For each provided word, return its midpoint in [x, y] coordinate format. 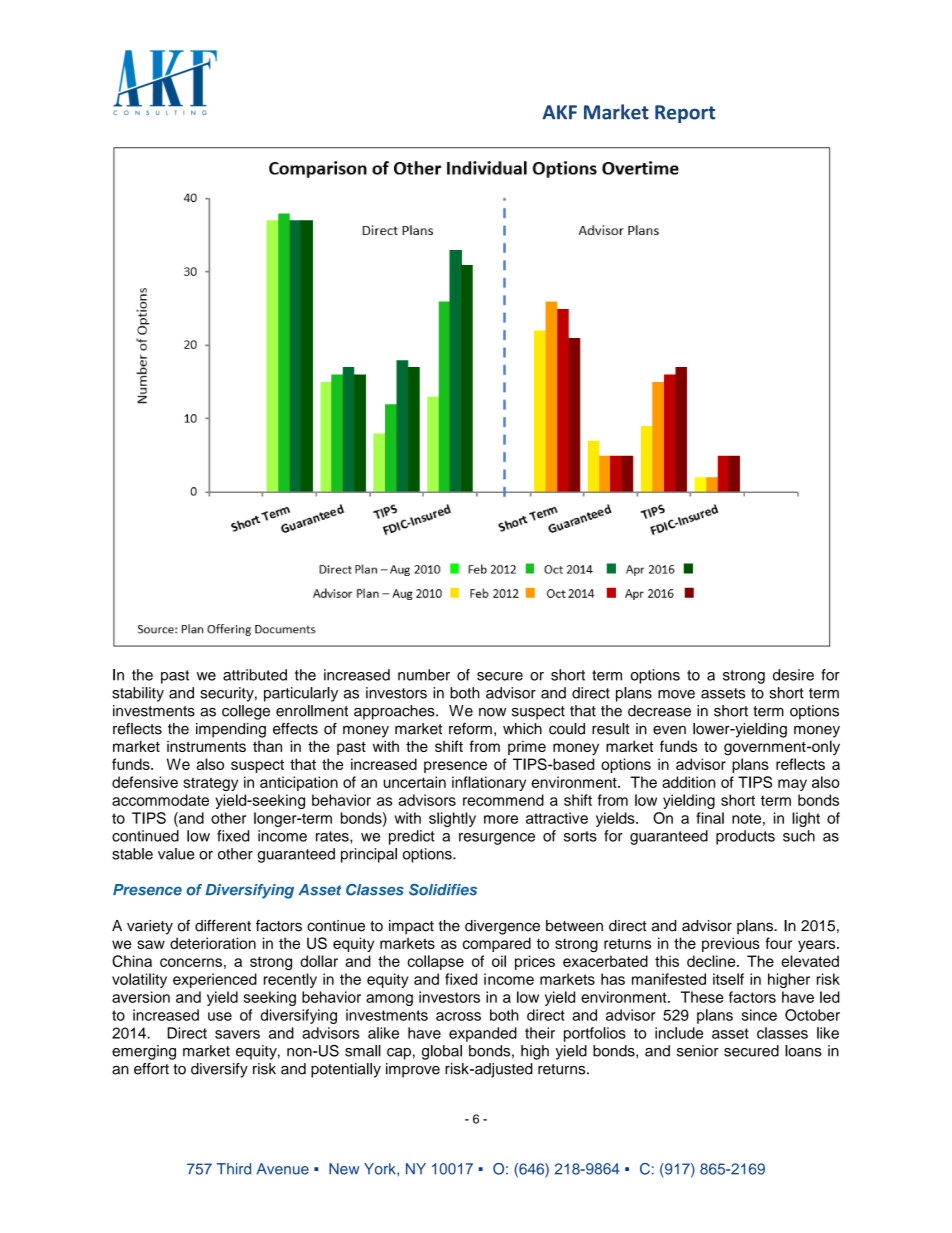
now [492, 712]
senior [698, 1051]
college [246, 712]
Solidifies [443, 890]
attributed [255, 675]
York [381, 1169]
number [424, 675]
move [676, 694]
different [223, 926]
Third [234, 1169]
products [745, 837]
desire [793, 675]
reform [470, 729]
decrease [659, 711]
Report [685, 114]
